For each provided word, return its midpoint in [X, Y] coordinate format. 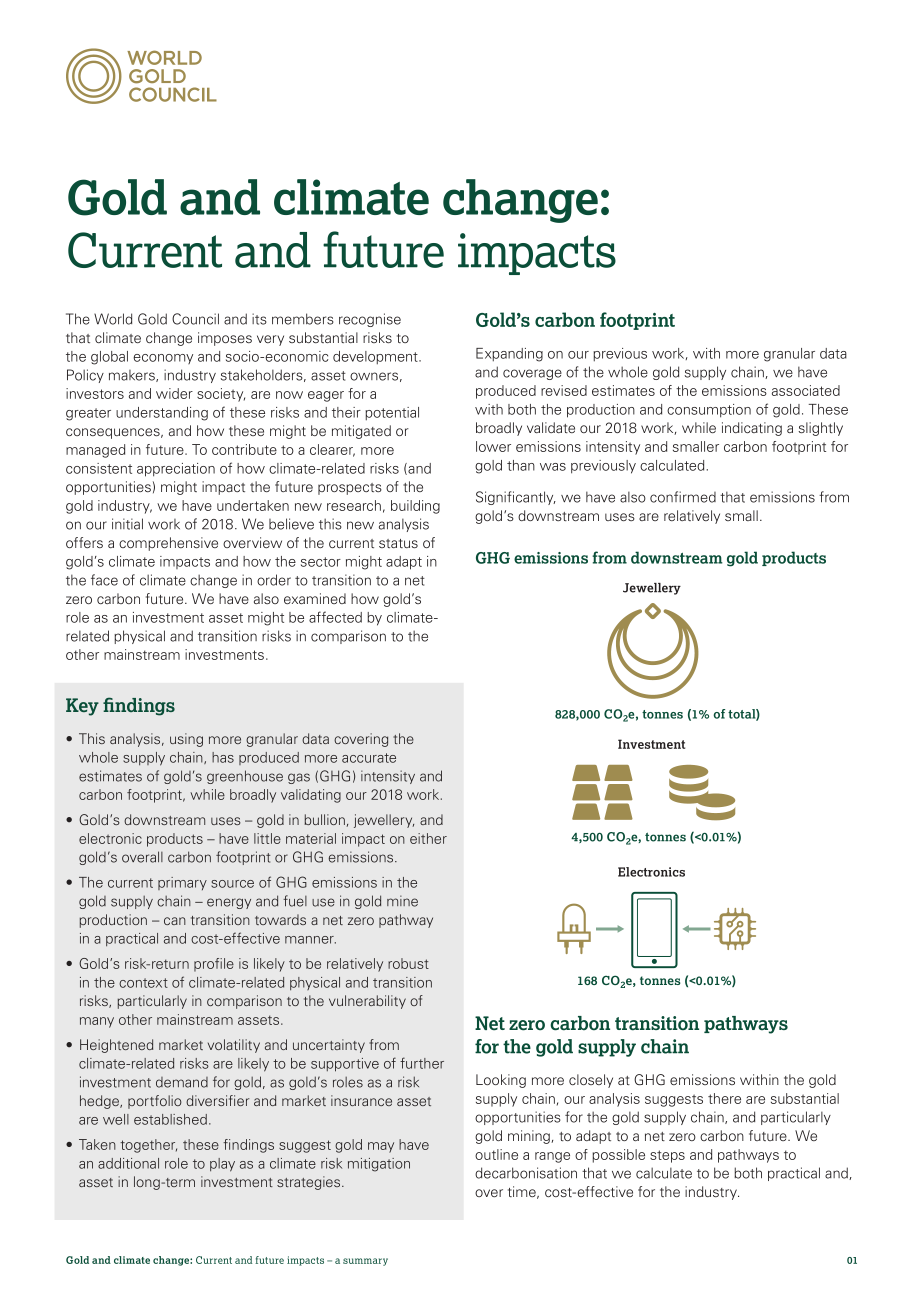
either [428, 838]
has [223, 757]
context [143, 983]
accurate [369, 758]
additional [128, 1163]
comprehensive [168, 544]
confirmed [683, 497]
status [398, 543]
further [422, 1063]
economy [163, 359]
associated [806, 390]
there [724, 1098]
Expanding [509, 355]
